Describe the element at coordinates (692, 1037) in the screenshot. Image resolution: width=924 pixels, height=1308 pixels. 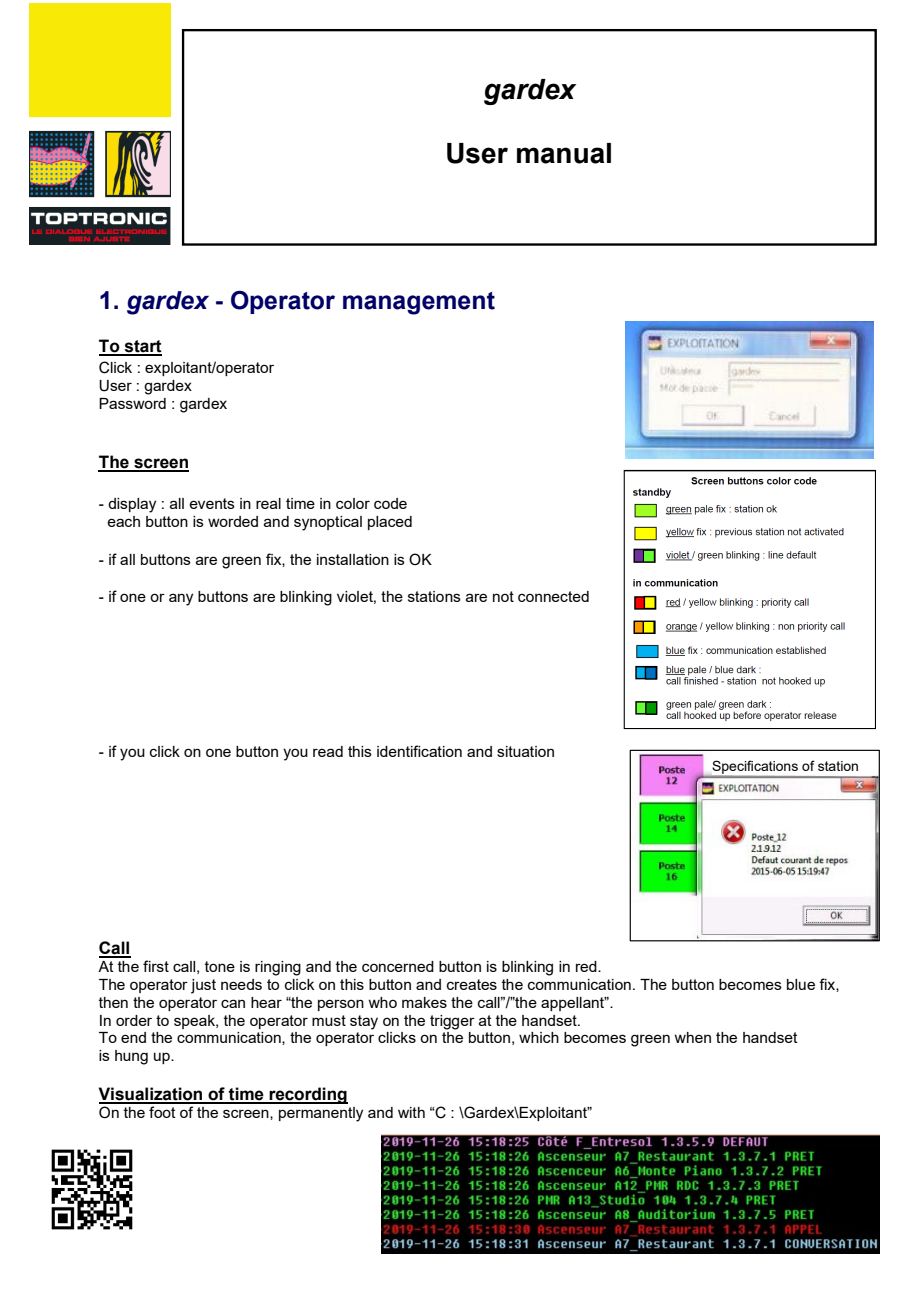
I see `when` at that location.
